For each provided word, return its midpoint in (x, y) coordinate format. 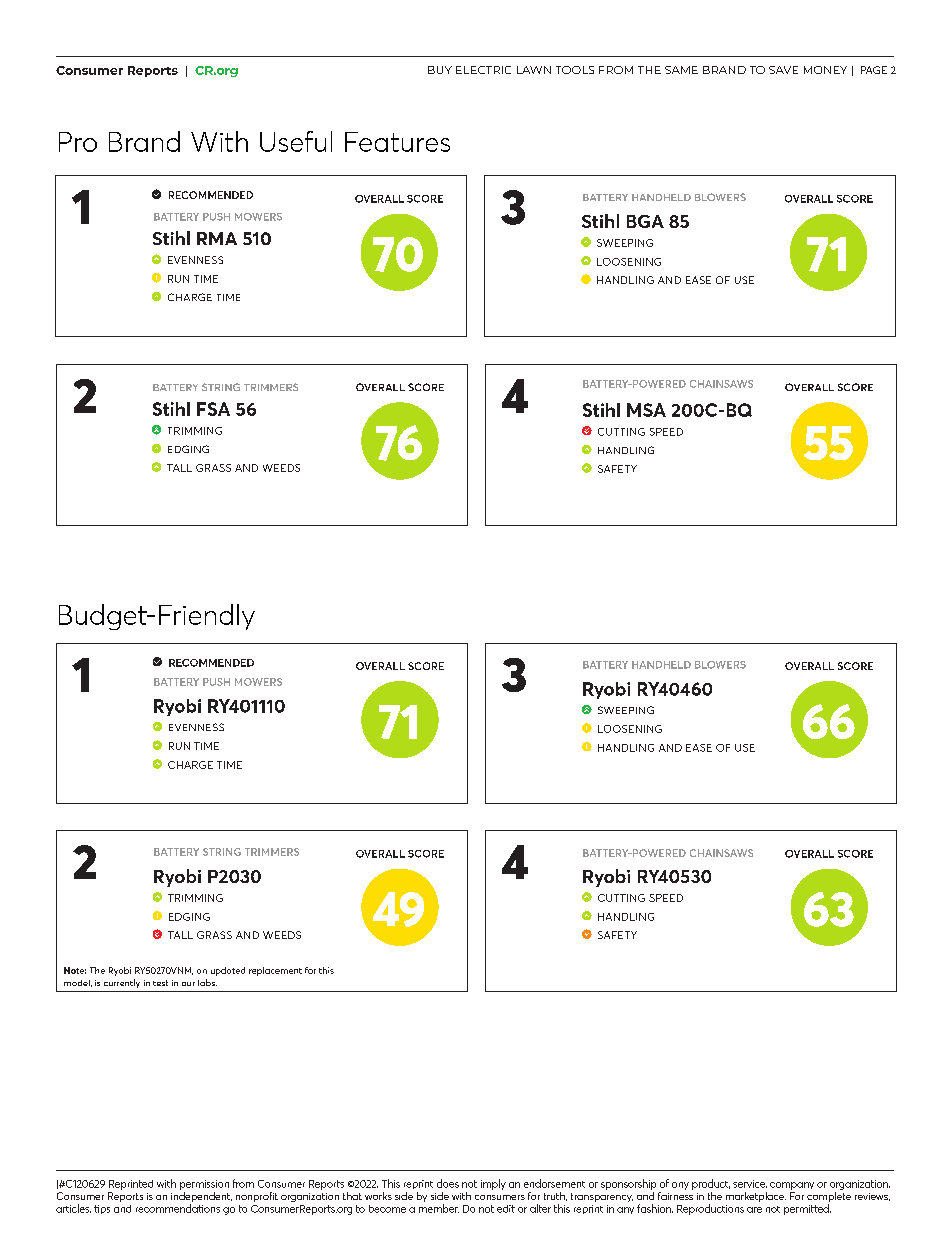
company (792, 1186)
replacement (275, 971)
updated (228, 971)
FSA (213, 409)
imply (493, 1184)
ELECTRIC (483, 70)
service (750, 1184)
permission (204, 1185)
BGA (645, 221)
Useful (296, 141)
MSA (646, 410)
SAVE (783, 70)
